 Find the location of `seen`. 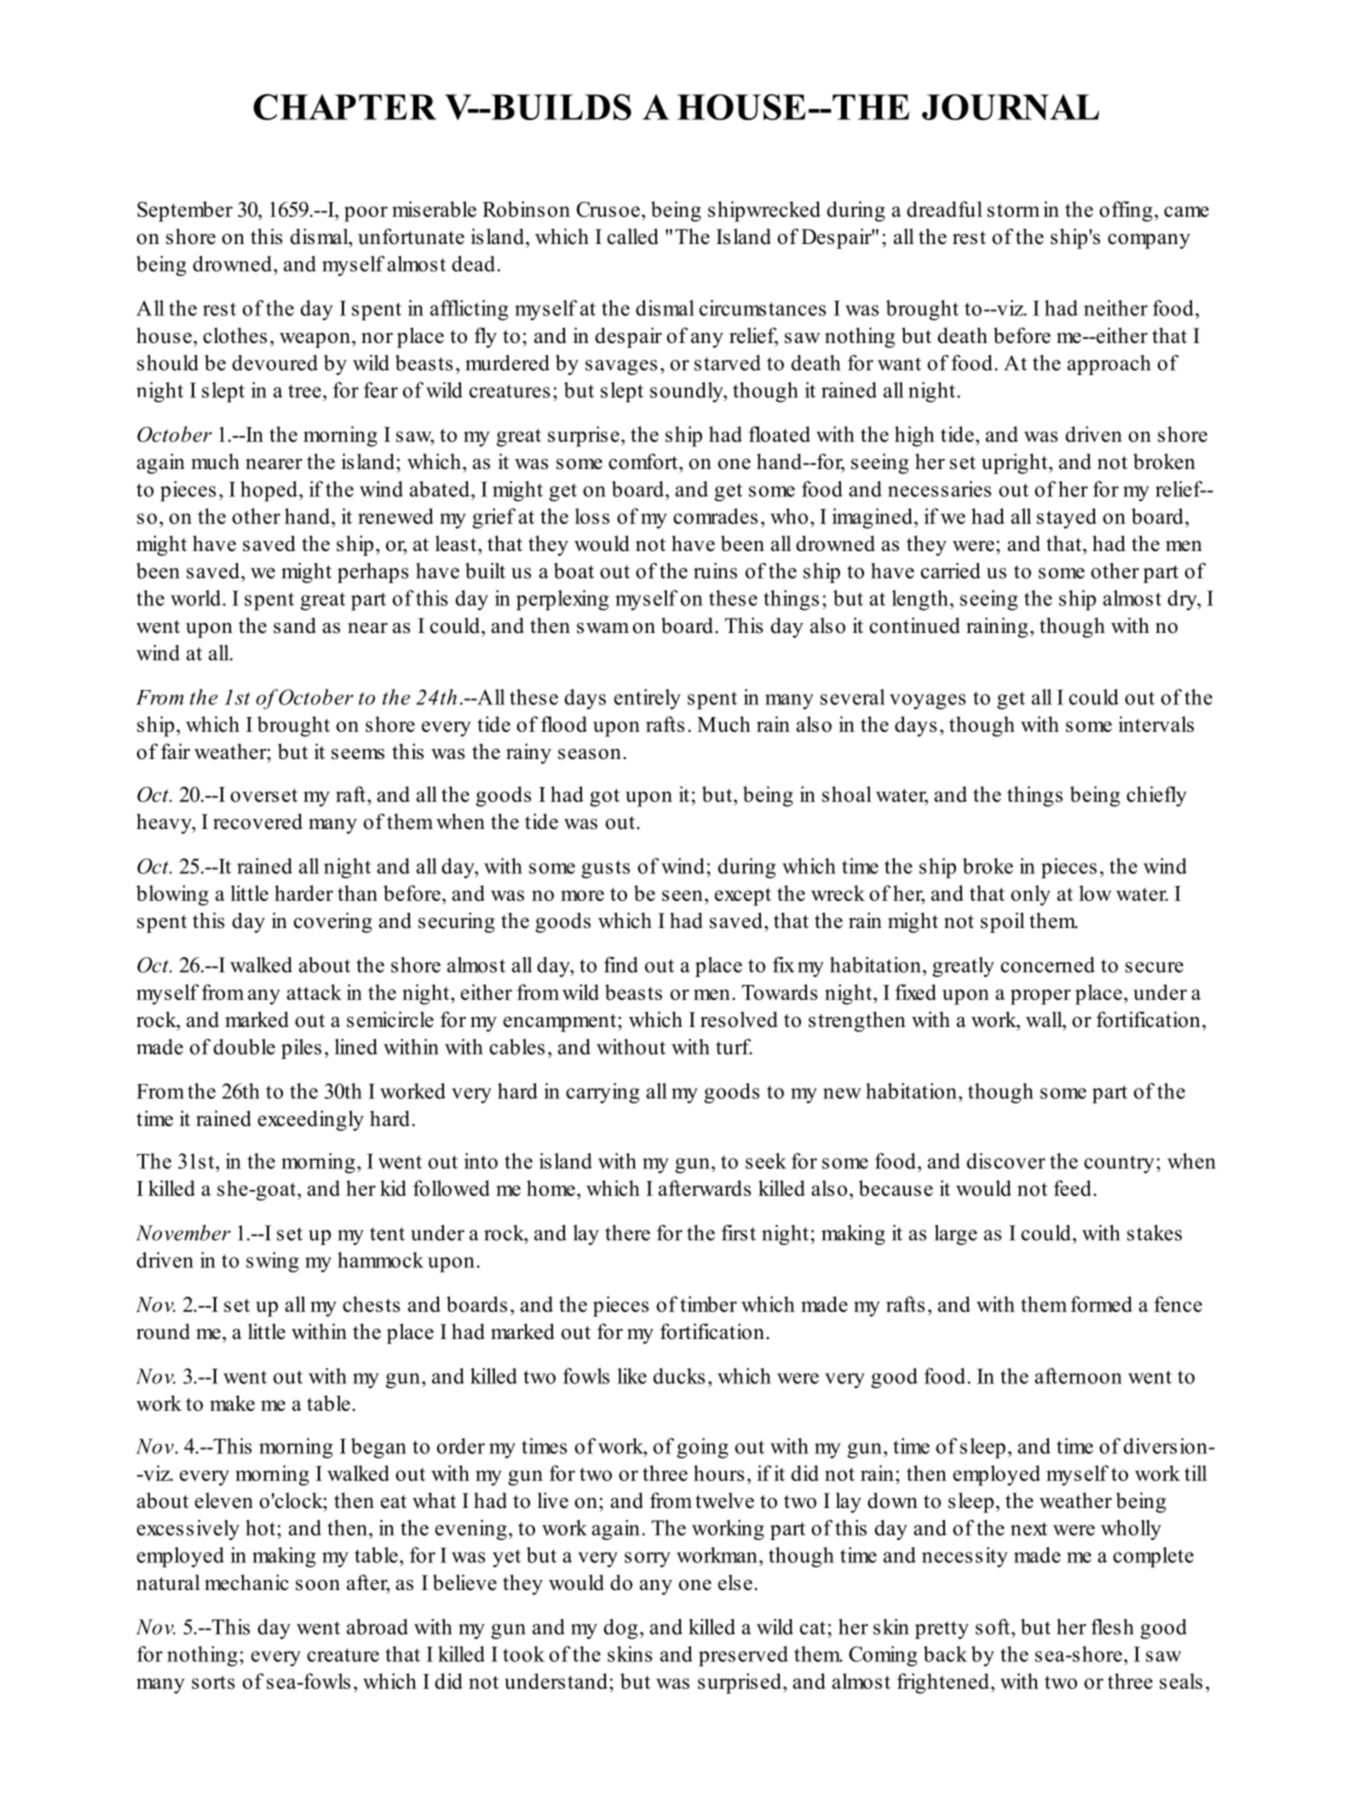

seen is located at coordinates (682, 895).
